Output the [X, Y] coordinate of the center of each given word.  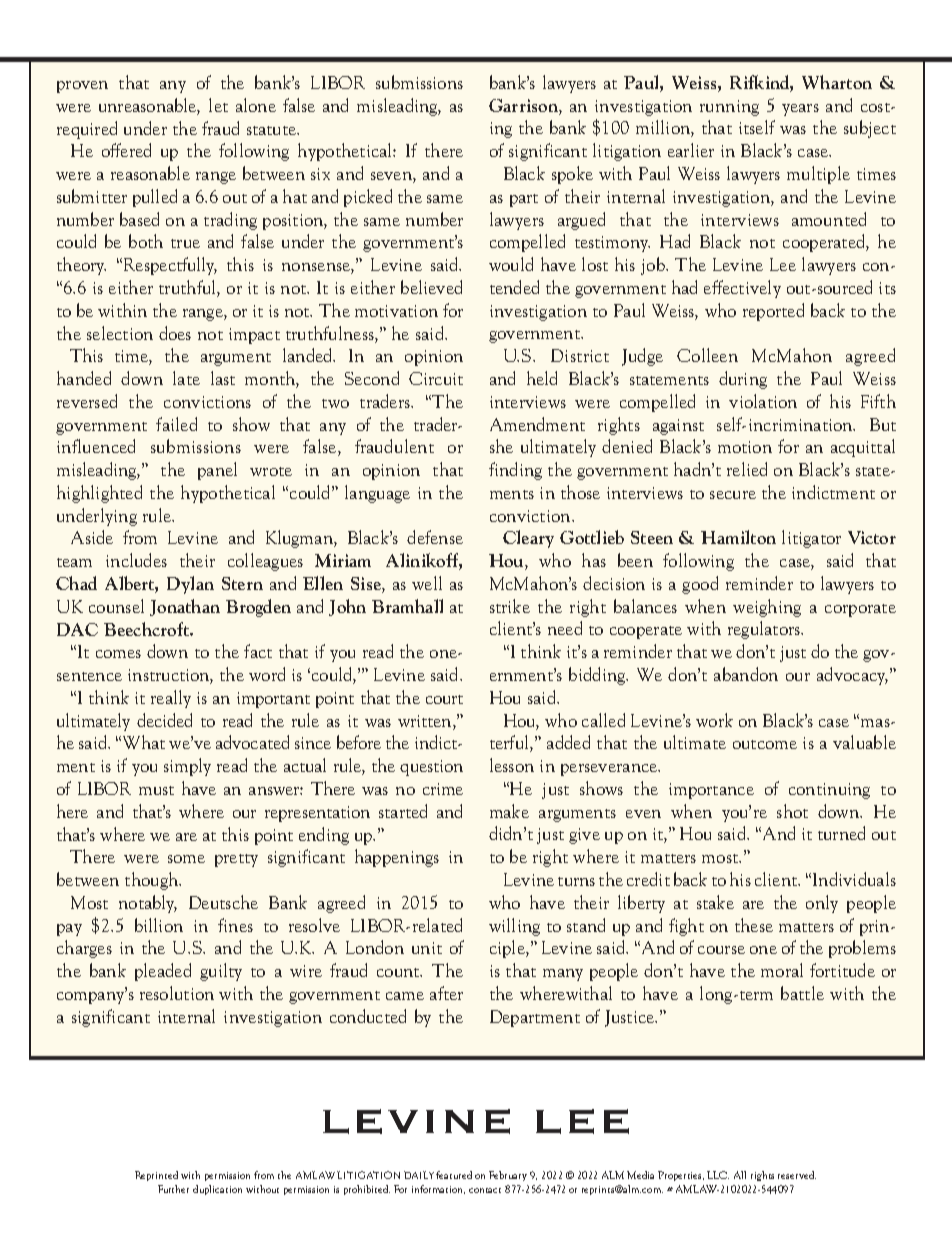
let [218, 105]
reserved [797, 1175]
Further [173, 1189]
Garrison [524, 105]
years [800, 110]
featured [454, 1175]
